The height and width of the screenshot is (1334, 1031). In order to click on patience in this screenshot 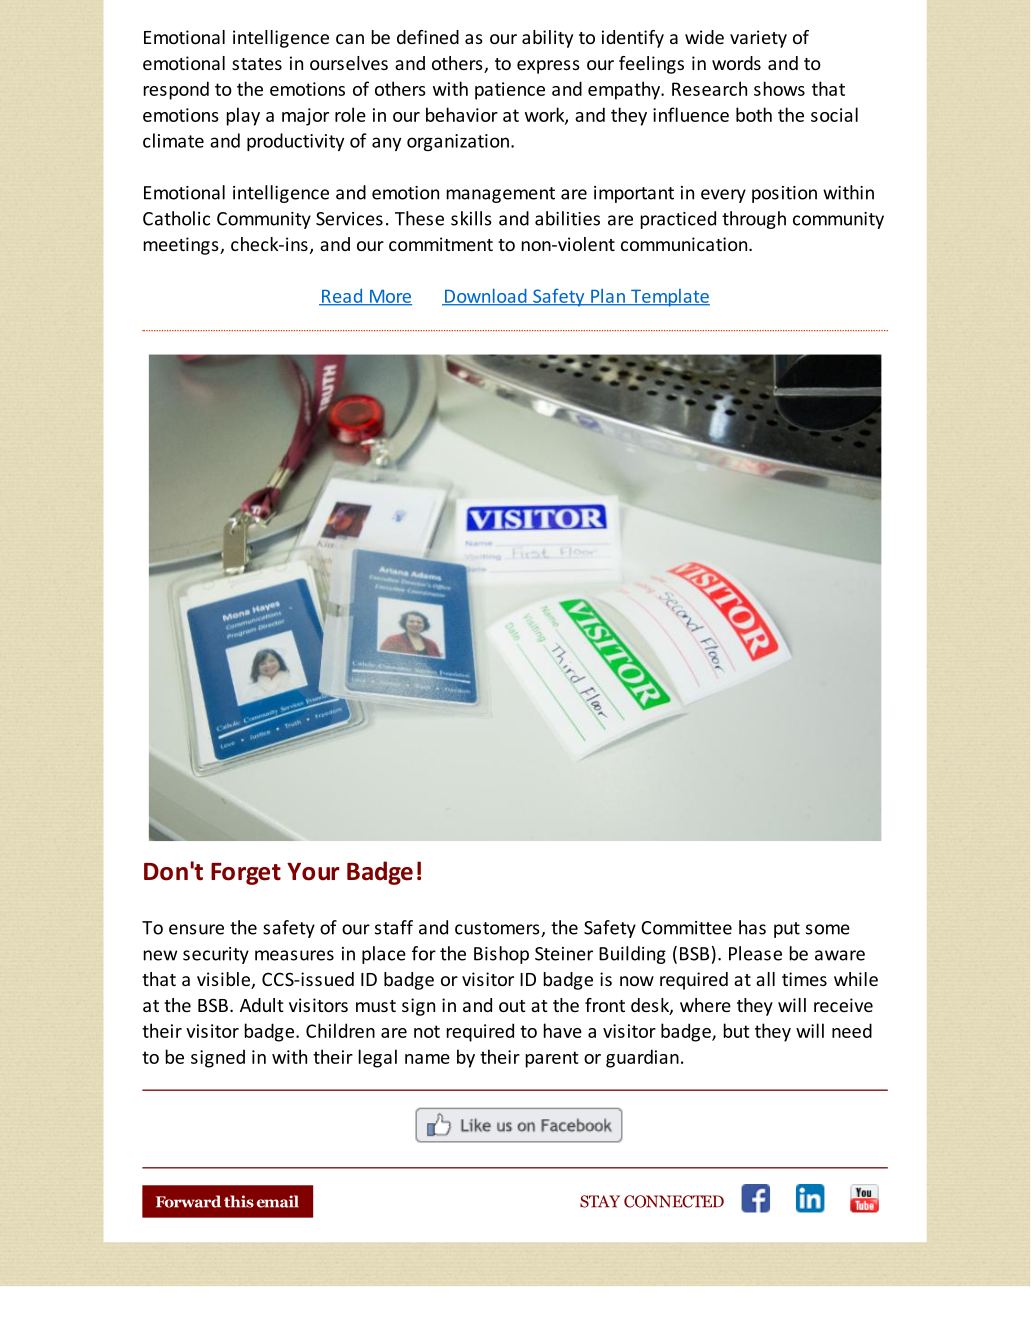, I will do `click(510, 91)`.
